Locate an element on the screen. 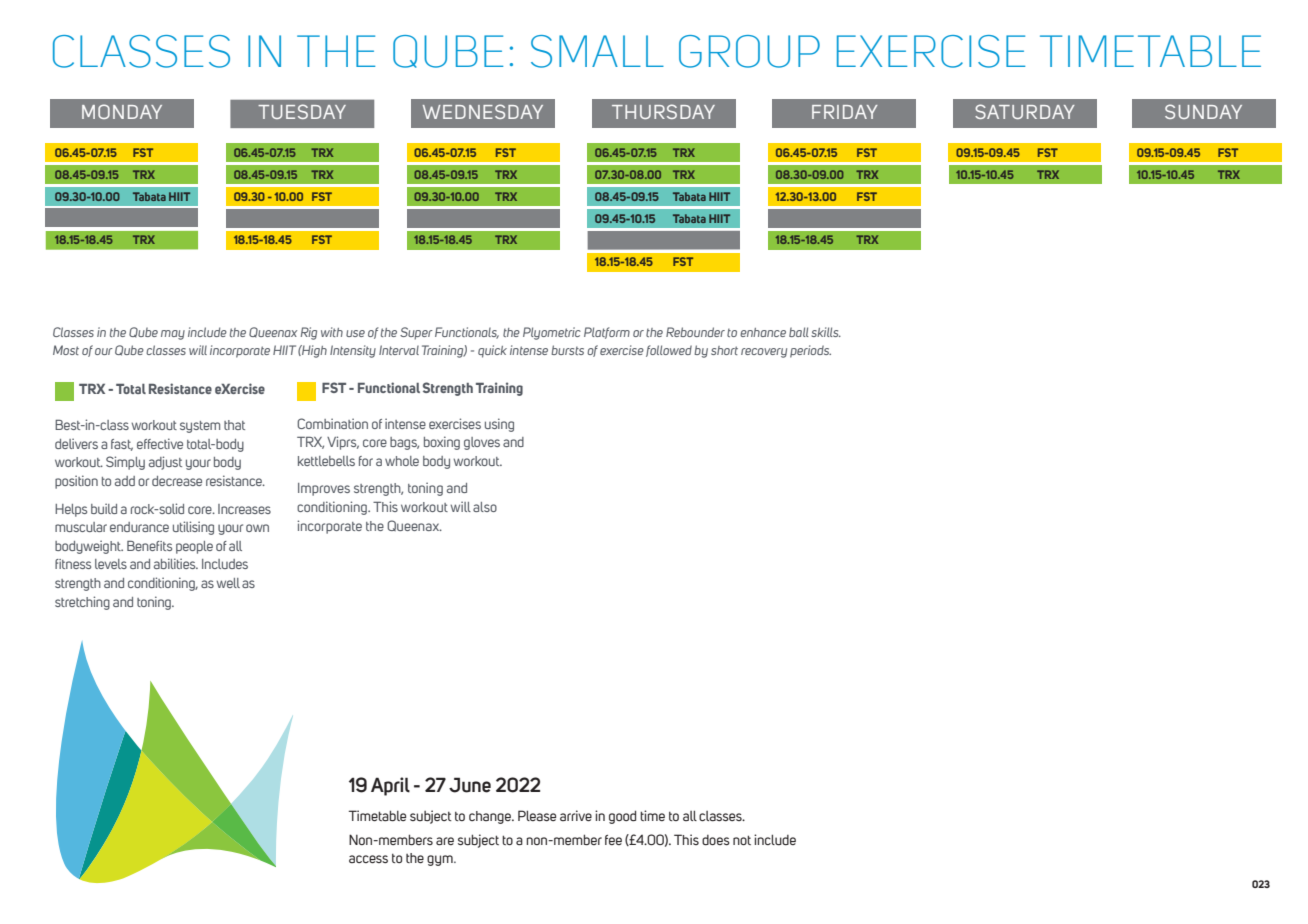 The height and width of the screenshot is (924, 1308). Platform is located at coordinates (607, 333).
